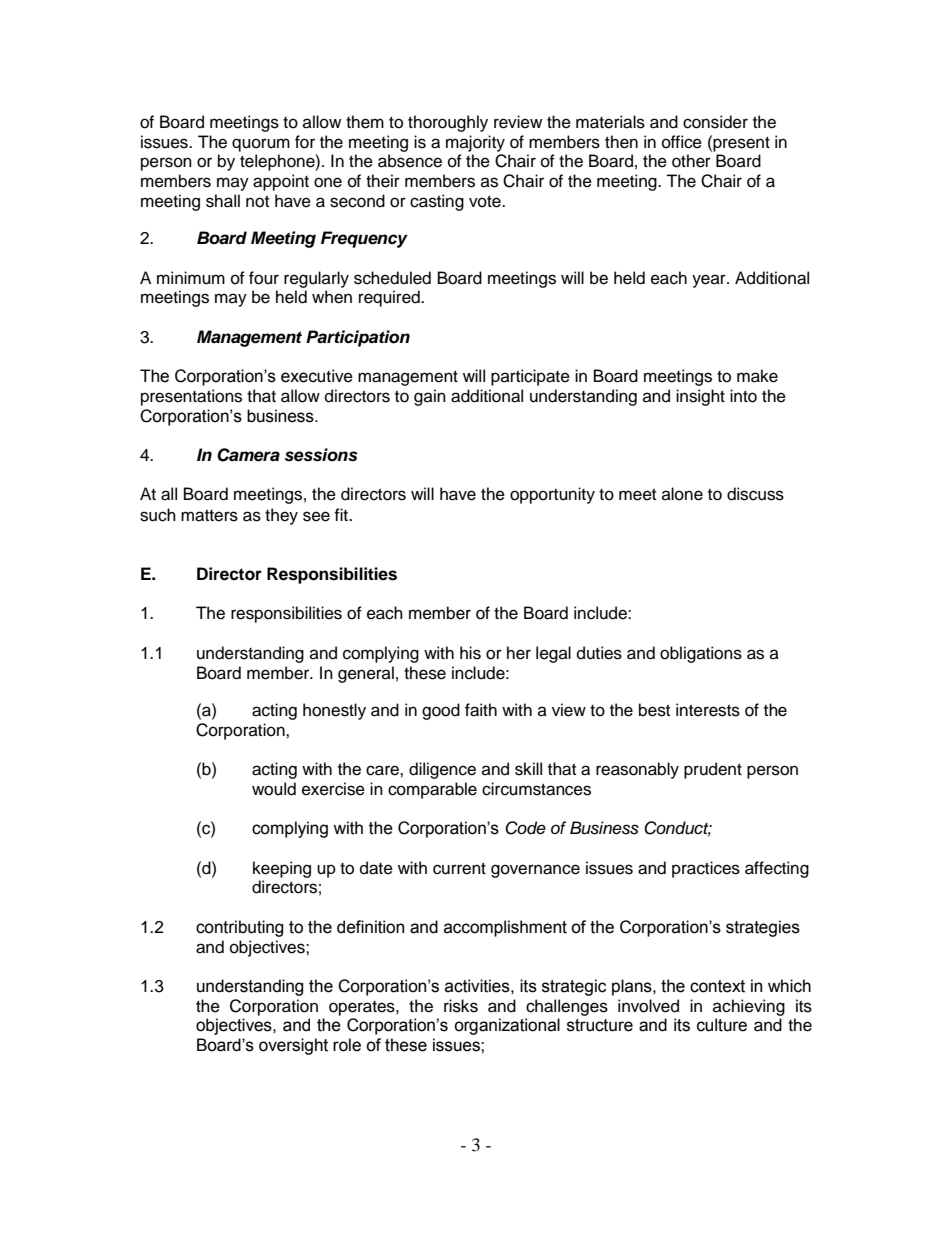 The height and width of the screenshot is (1233, 952). What do you see at coordinates (470, 653) in the screenshot?
I see `his` at bounding box center [470, 653].
